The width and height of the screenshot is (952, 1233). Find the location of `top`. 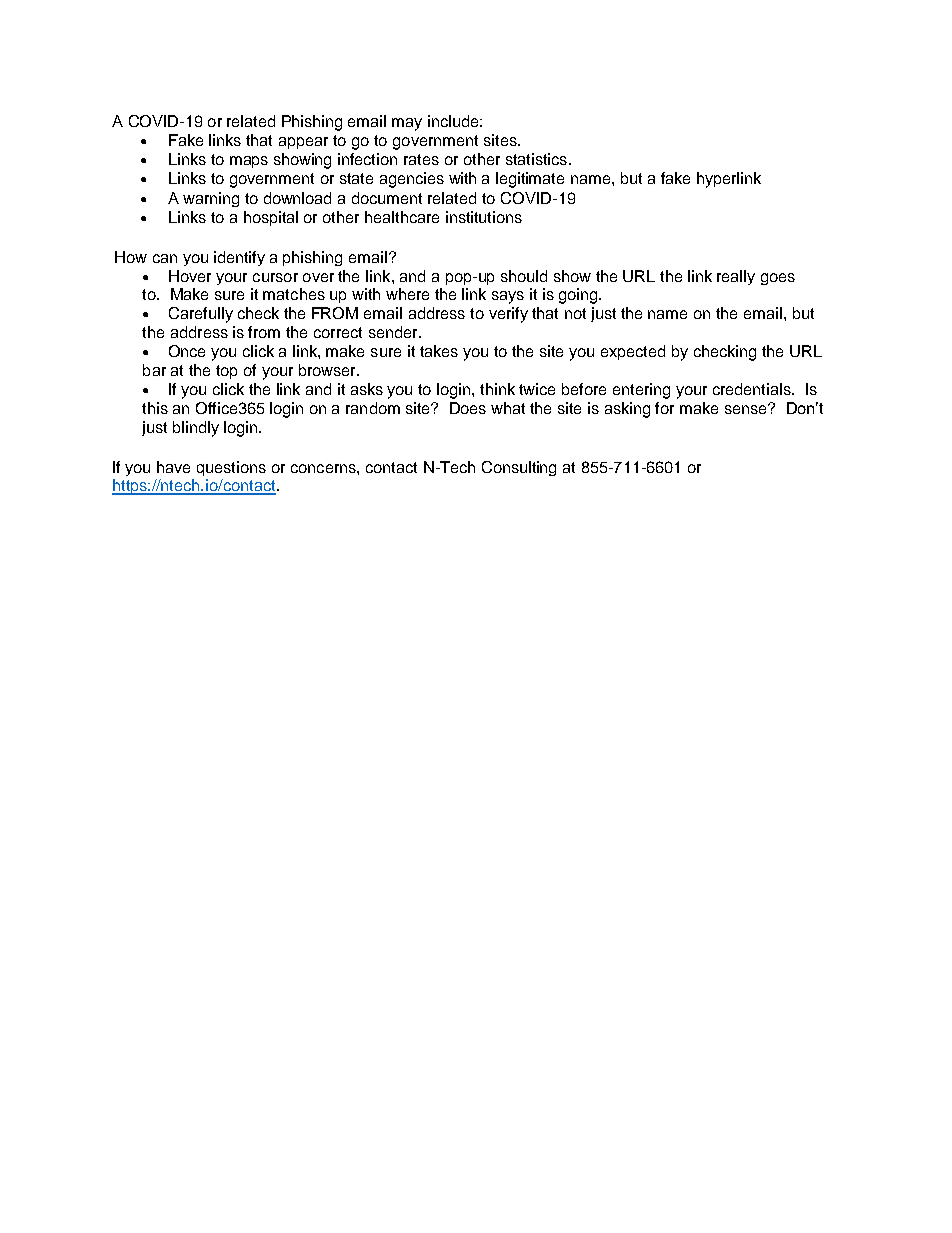

top is located at coordinates (226, 372).
